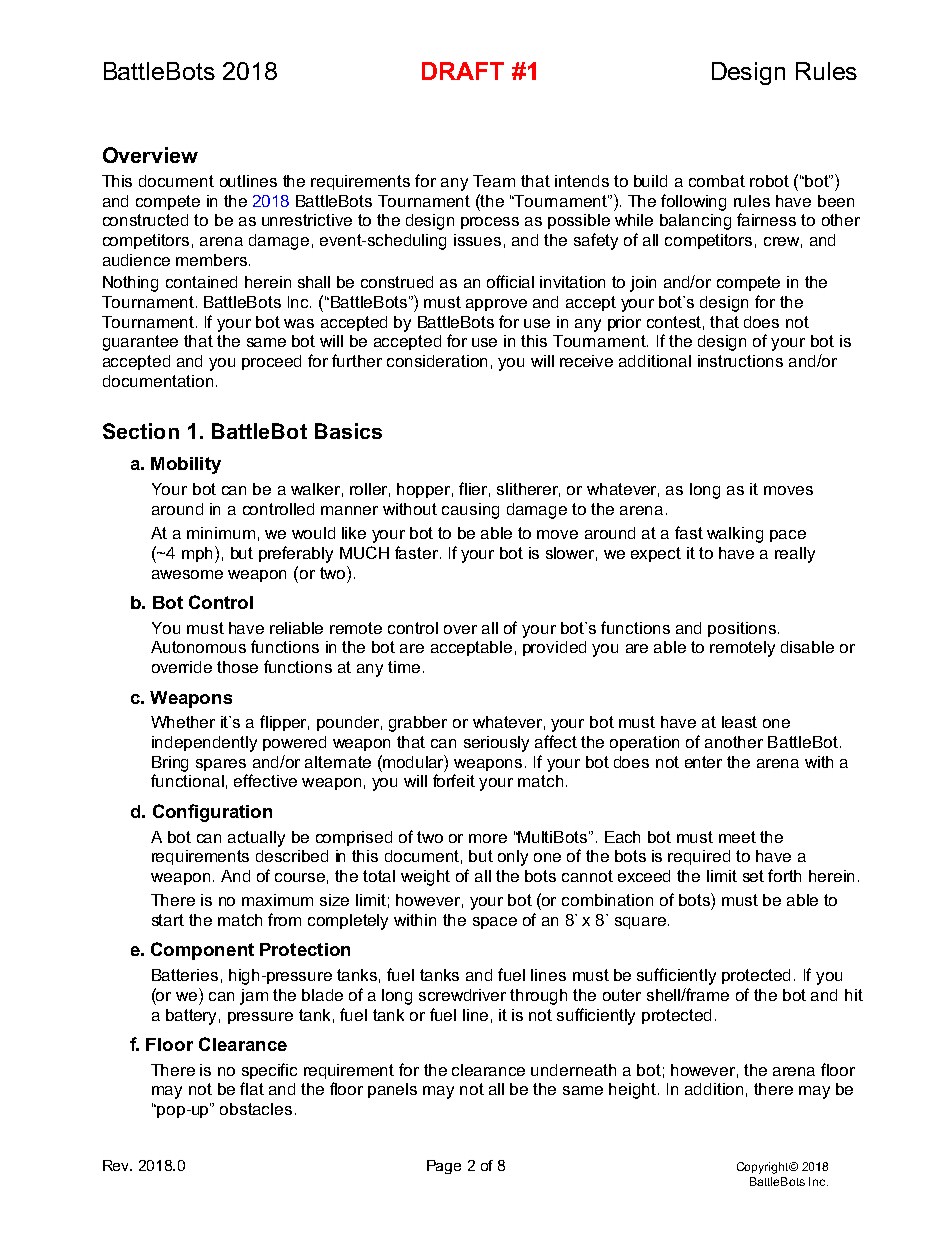  What do you see at coordinates (740, 361) in the document?
I see `instructions` at bounding box center [740, 361].
